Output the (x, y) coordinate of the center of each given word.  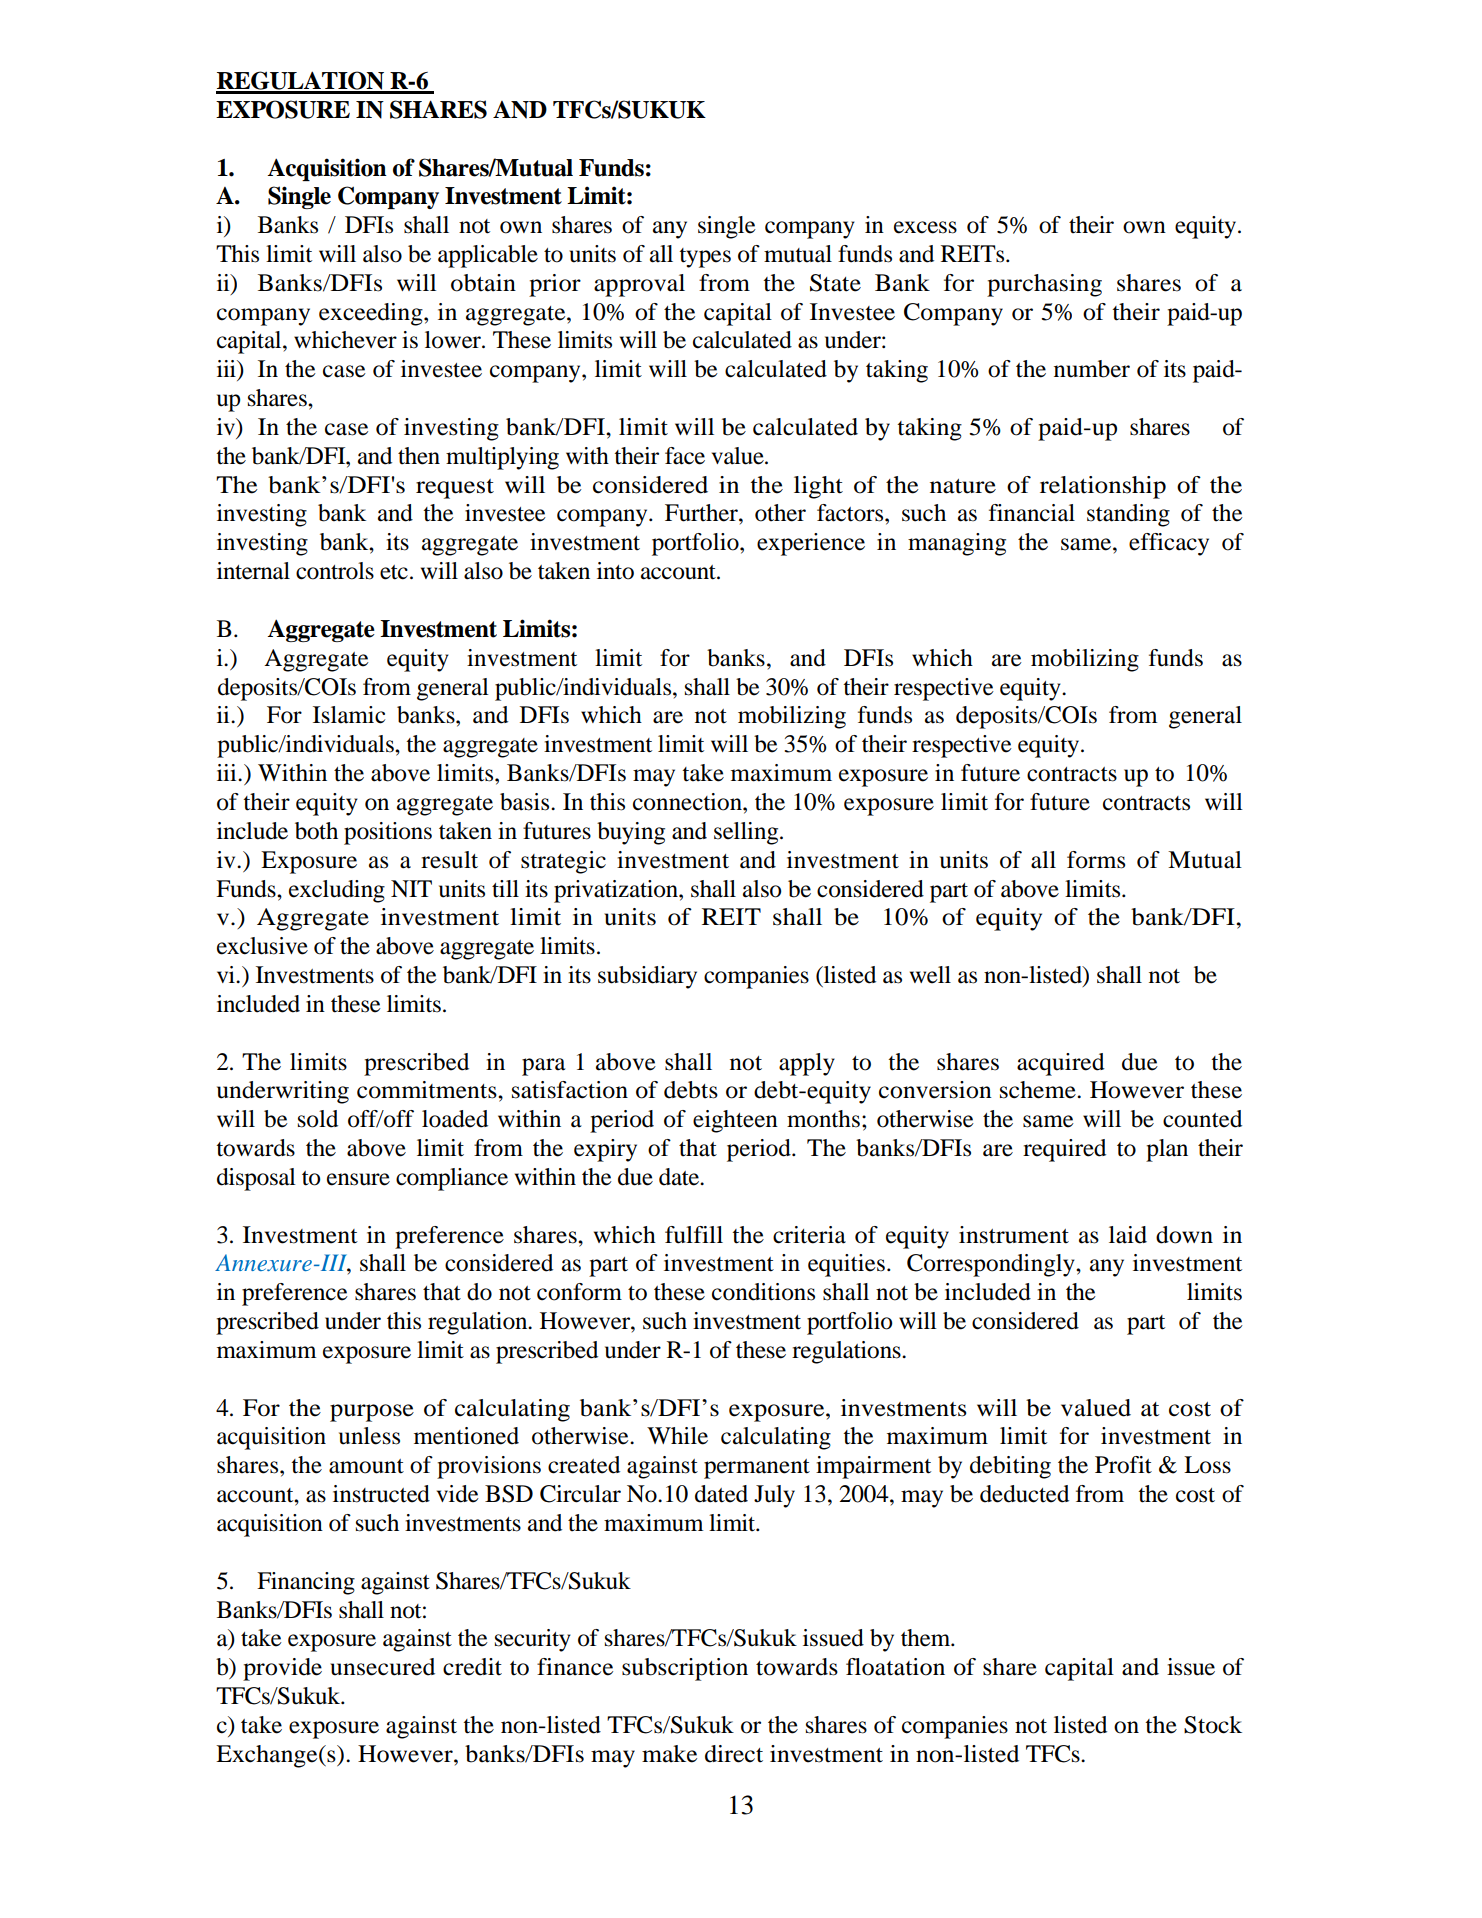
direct (734, 1754)
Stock (1213, 1725)
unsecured (382, 1667)
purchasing (1044, 285)
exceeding (372, 314)
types (705, 258)
